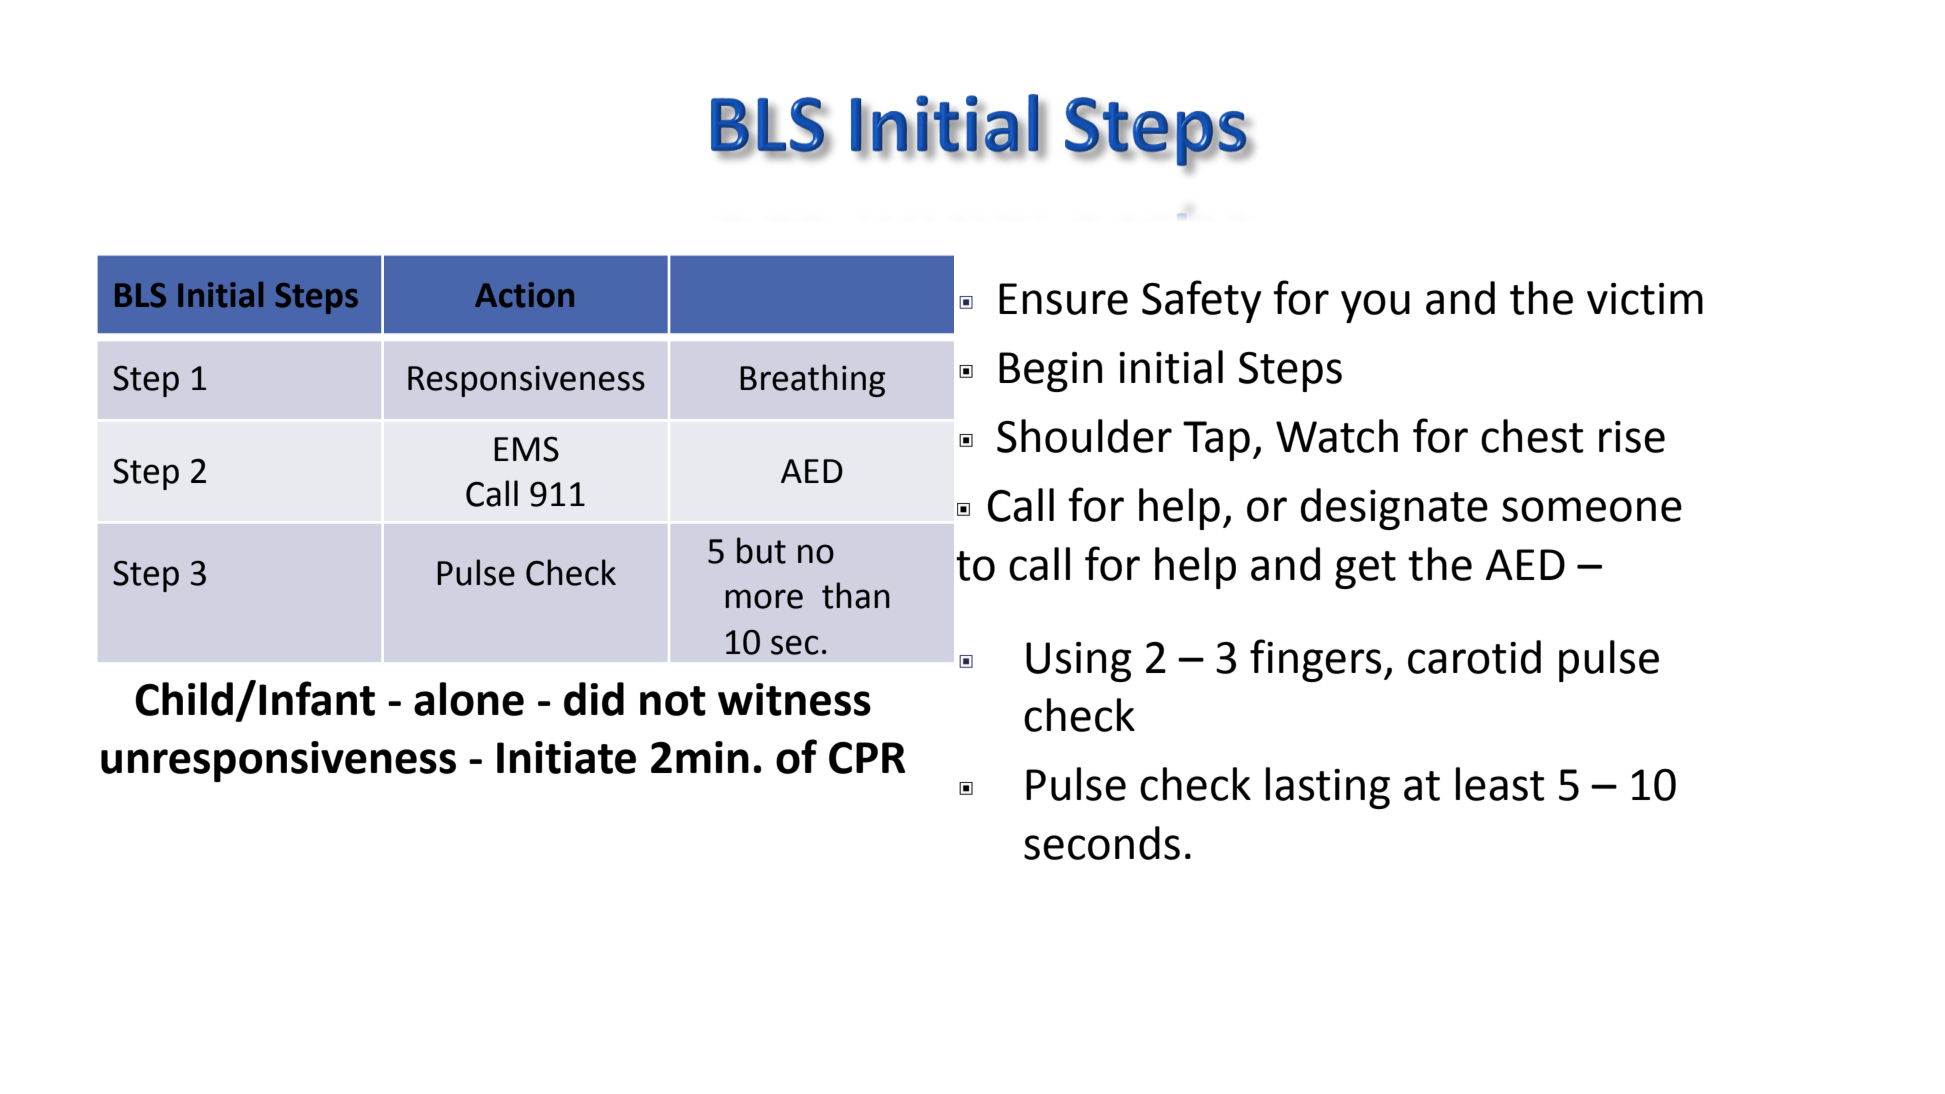  I want to click on carotid, so click(1474, 657).
